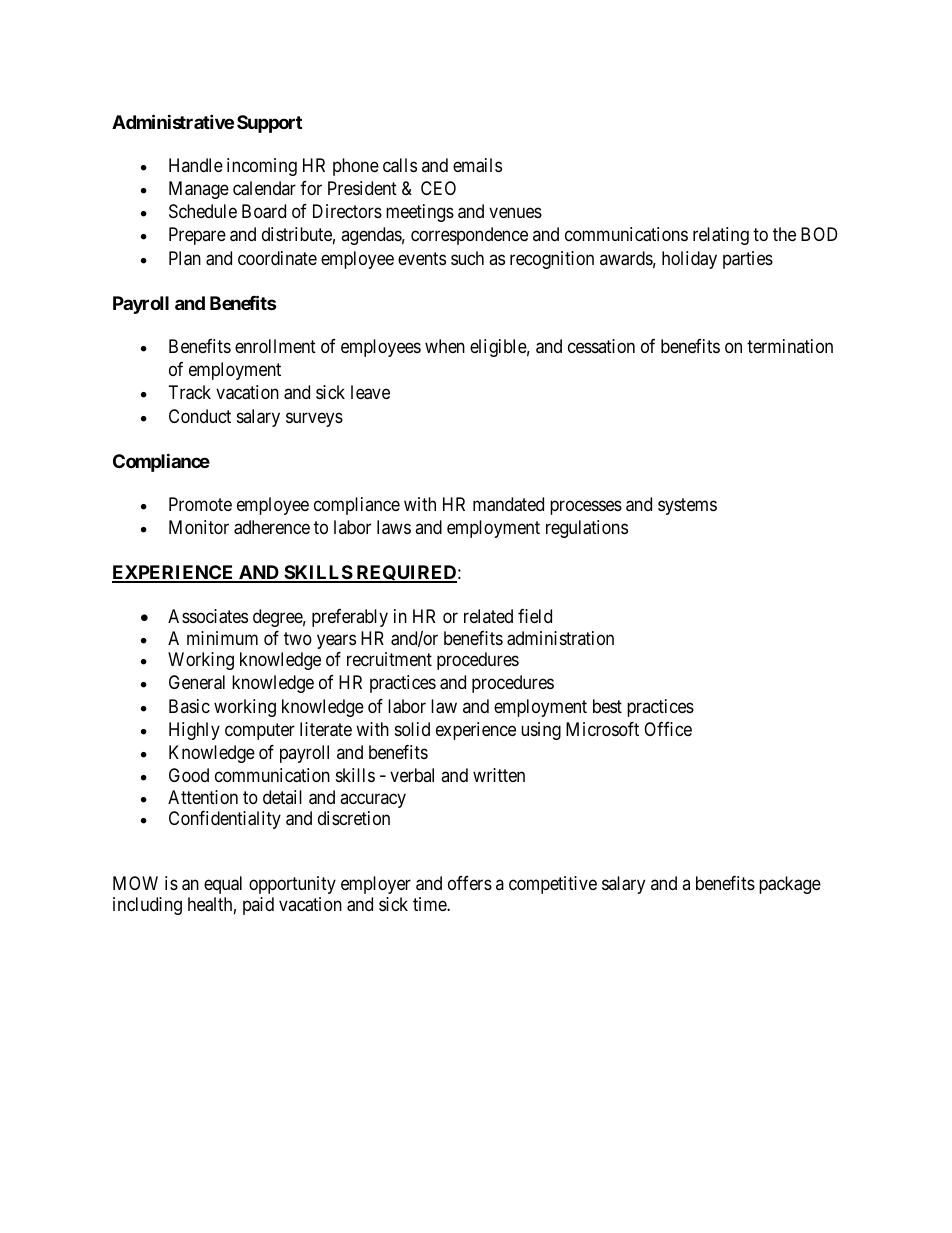 The width and height of the image is (952, 1233). Describe the element at coordinates (200, 504) in the image. I see `Promote` at that location.
